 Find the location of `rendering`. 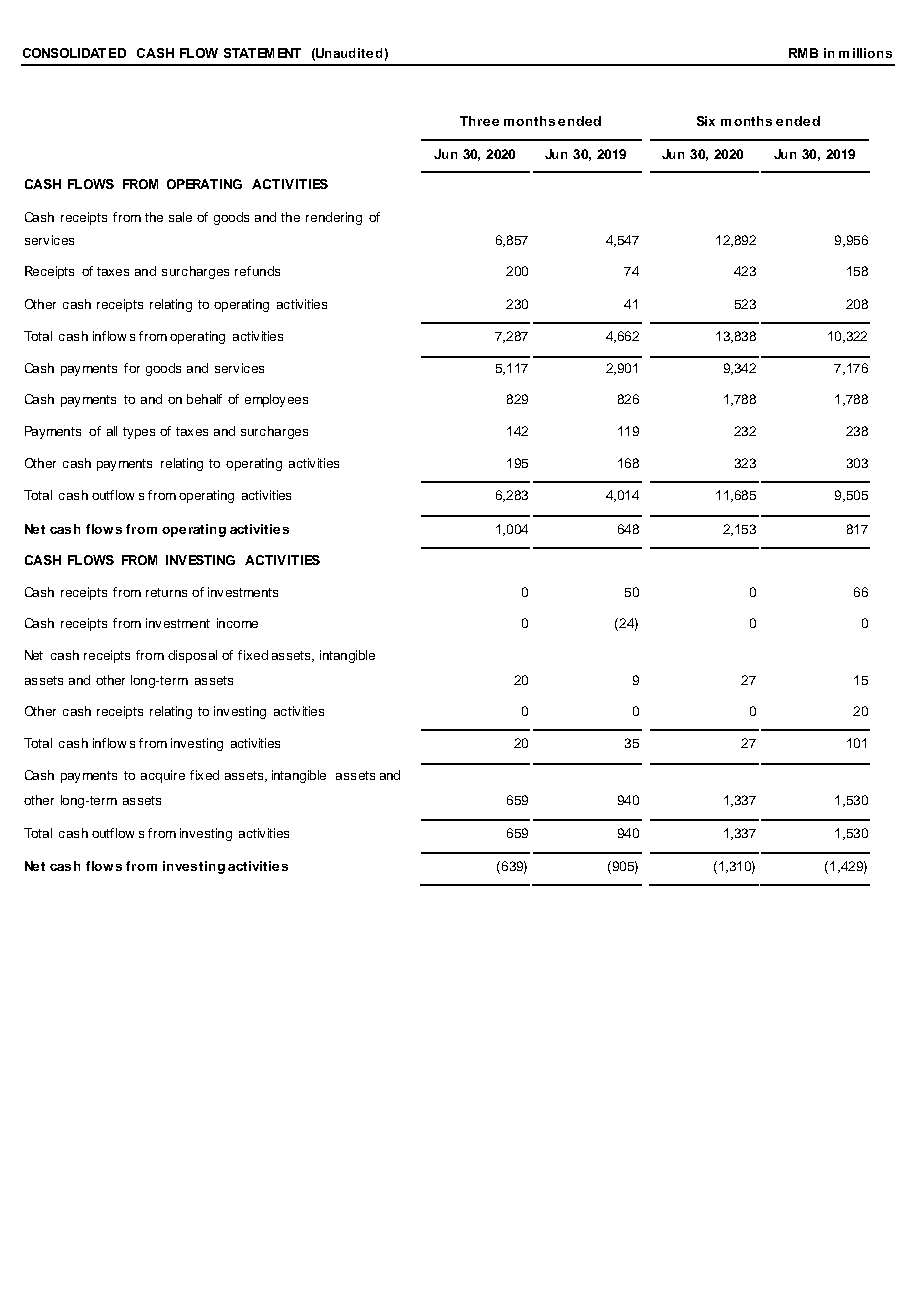

rendering is located at coordinates (334, 218).
